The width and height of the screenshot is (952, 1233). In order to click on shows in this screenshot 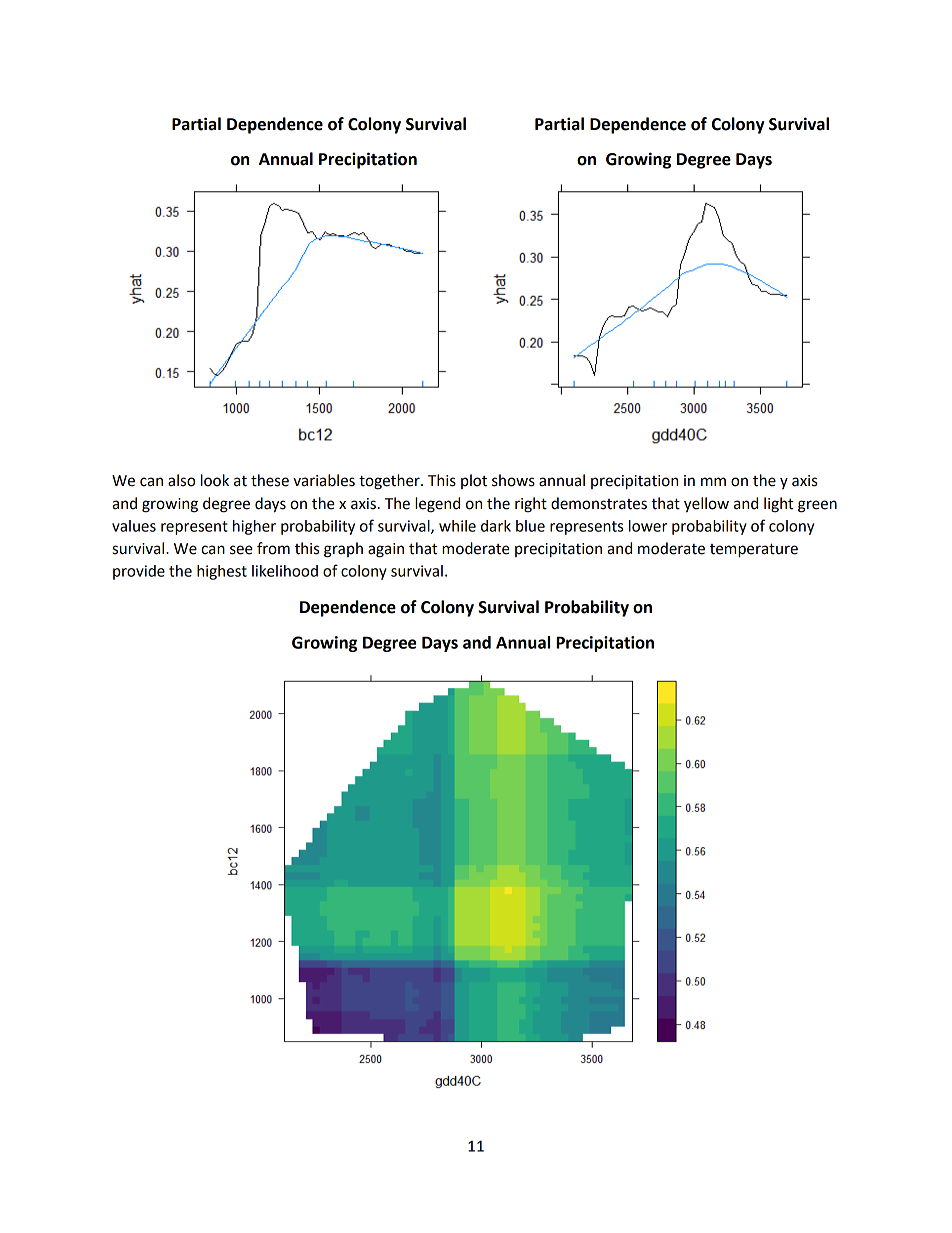, I will do `click(513, 480)`.
